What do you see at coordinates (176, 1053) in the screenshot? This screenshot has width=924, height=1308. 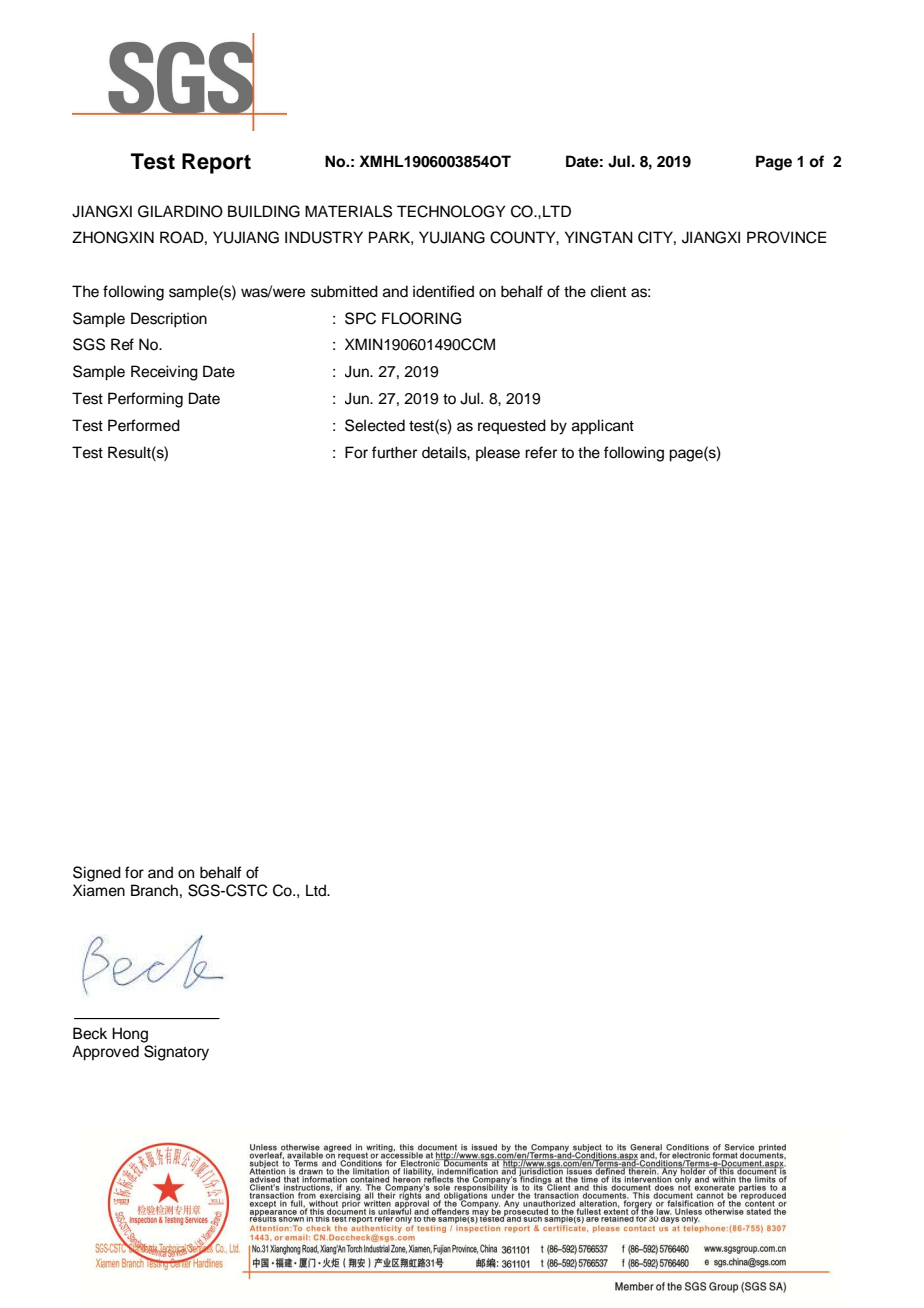 I see `Signatory` at bounding box center [176, 1053].
